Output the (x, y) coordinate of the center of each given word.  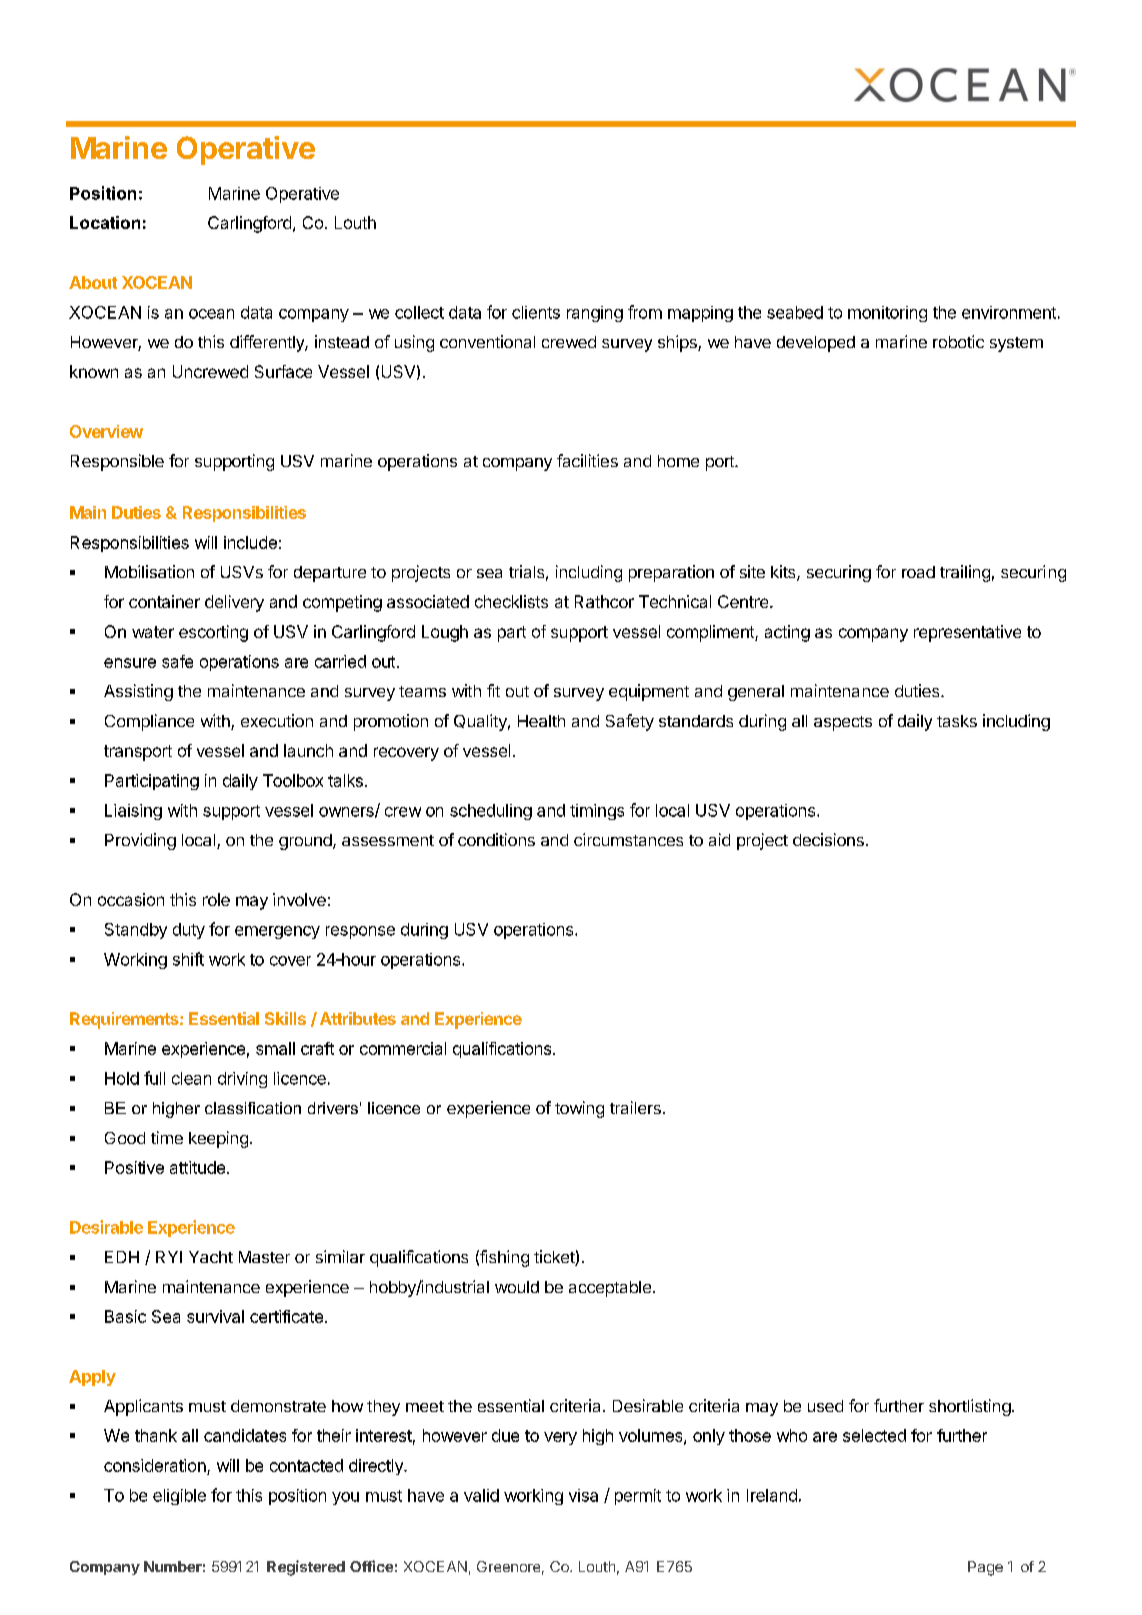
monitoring (887, 314)
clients (536, 312)
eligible (179, 1497)
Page (985, 1568)
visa (583, 1495)
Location (105, 222)
